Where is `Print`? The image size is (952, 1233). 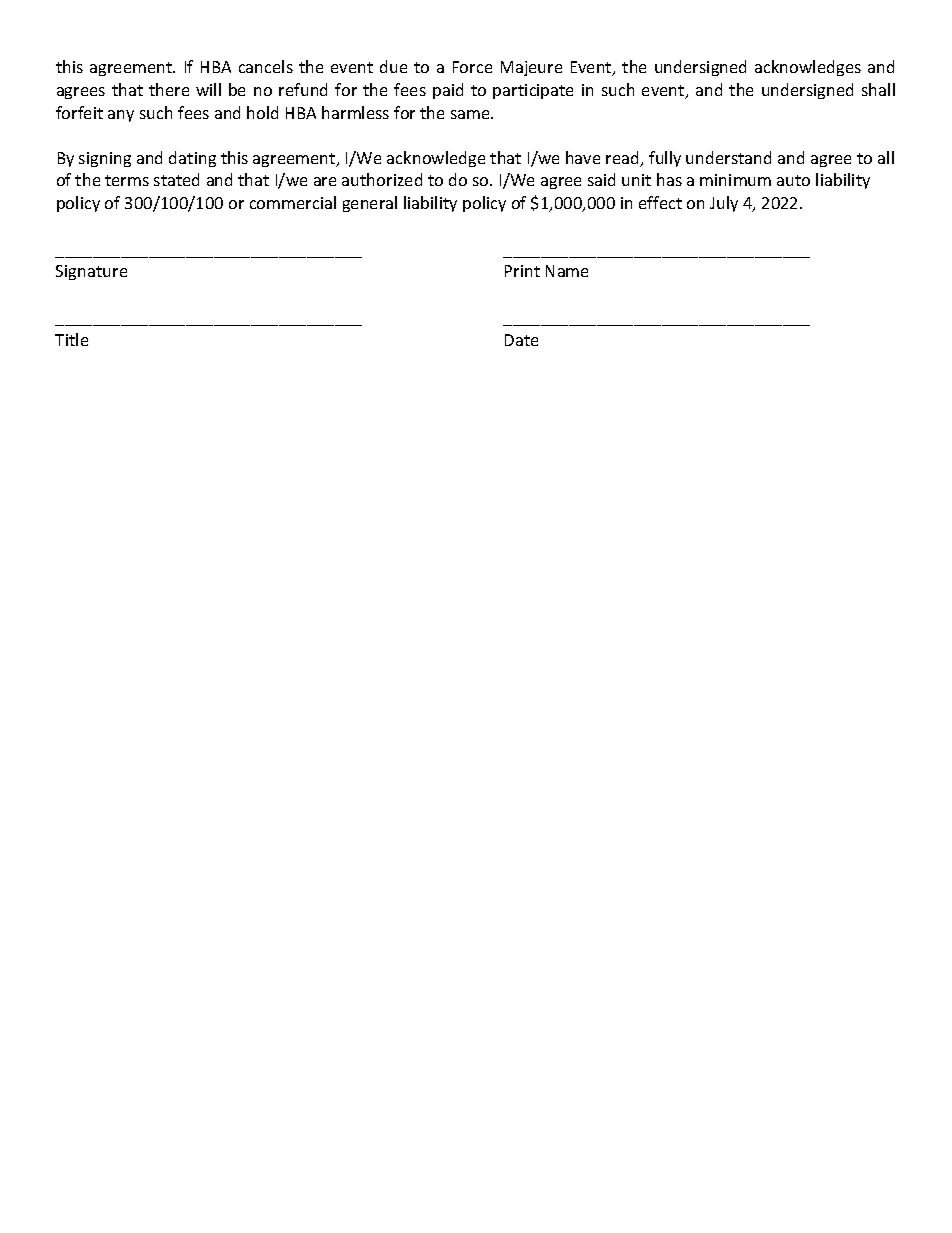
Print is located at coordinates (522, 271).
